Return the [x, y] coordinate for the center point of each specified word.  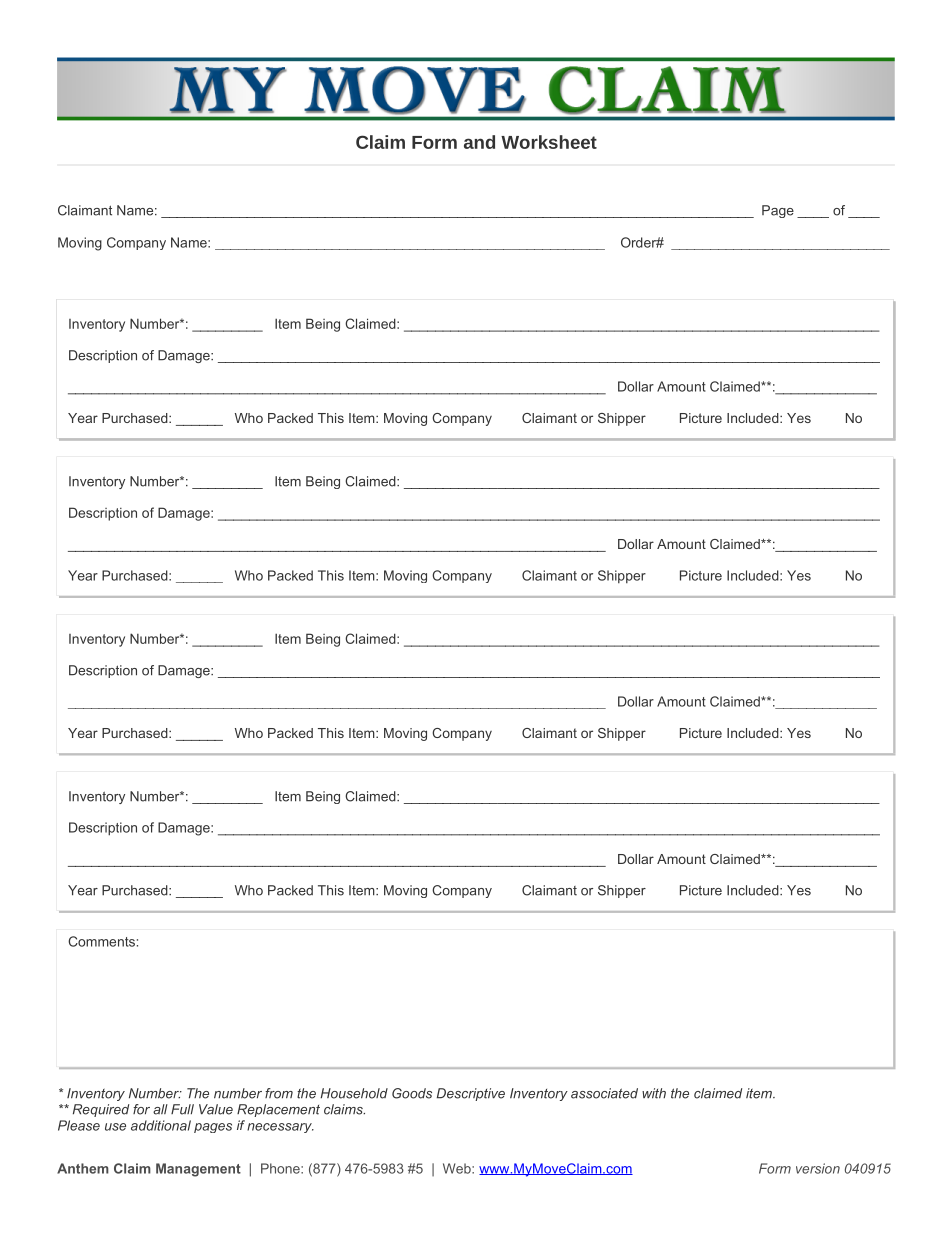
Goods [412, 1093]
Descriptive [471, 1094]
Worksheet [549, 142]
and [479, 142]
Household [354, 1093]
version [818, 1168]
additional [161, 1125]
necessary [280, 1128]
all [160, 1109]
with [654, 1093]
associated [604, 1093]
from [279, 1093]
